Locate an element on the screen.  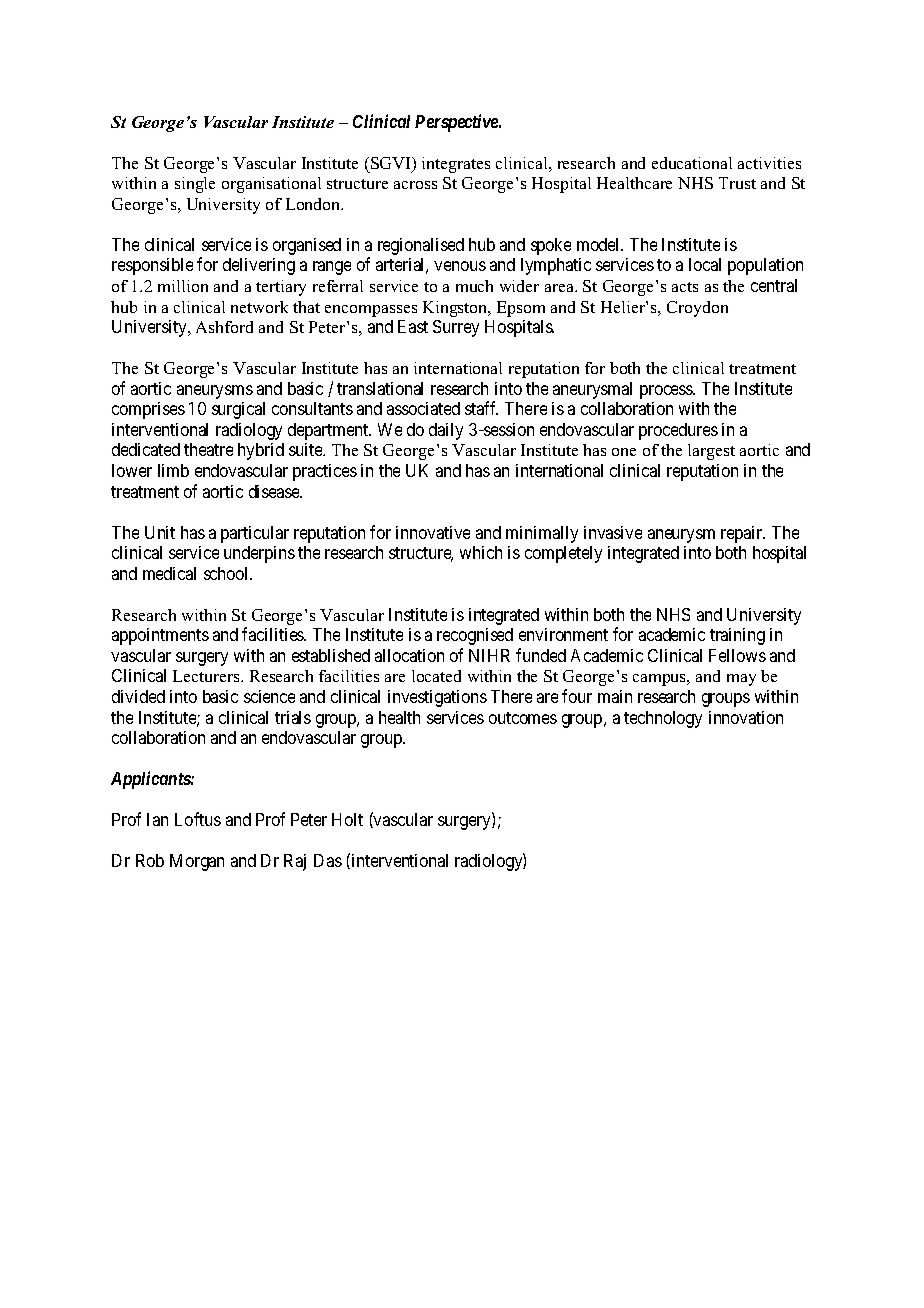
recognised is located at coordinates (475, 636).
